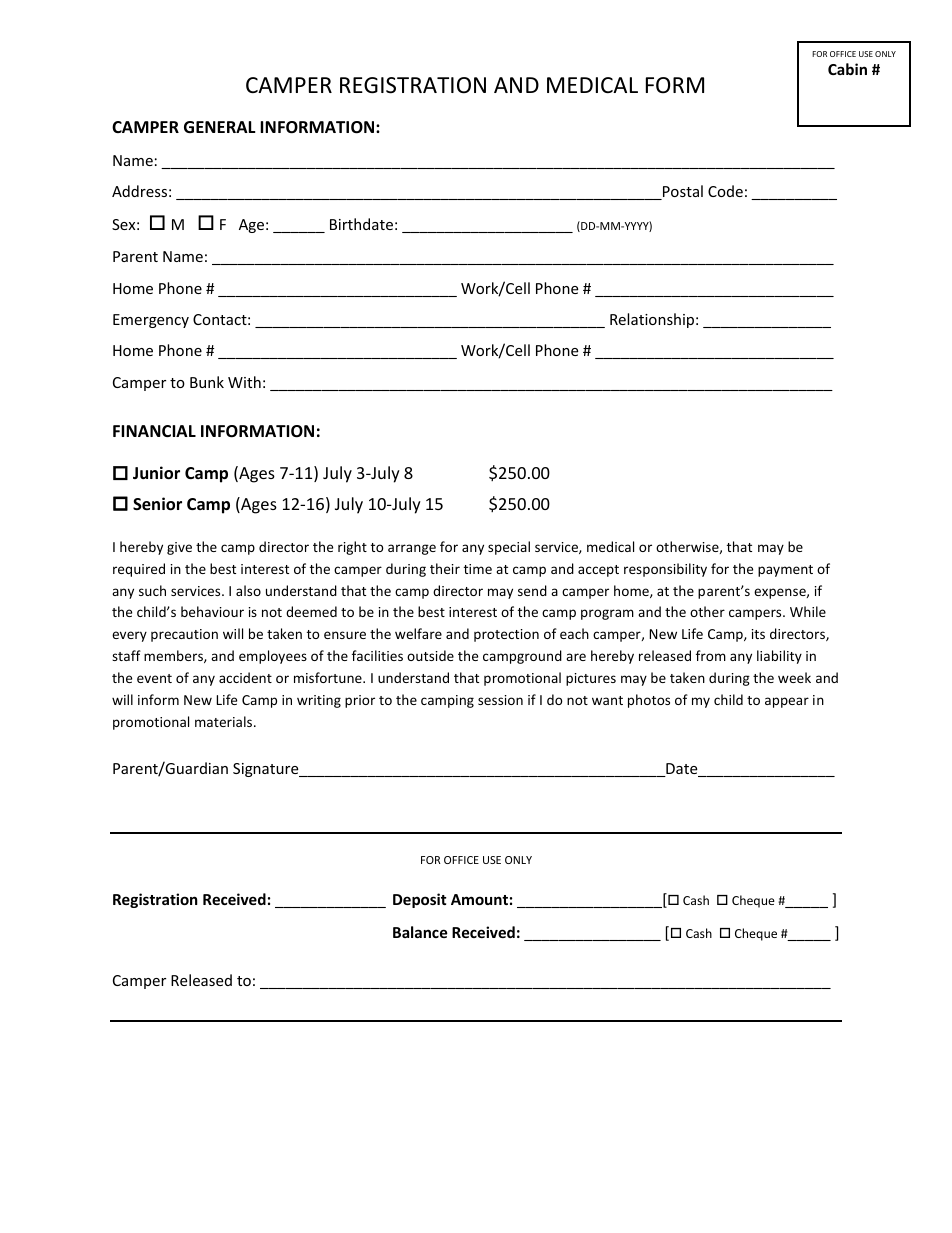  What do you see at coordinates (179, 548) in the page?
I see `give` at bounding box center [179, 548].
